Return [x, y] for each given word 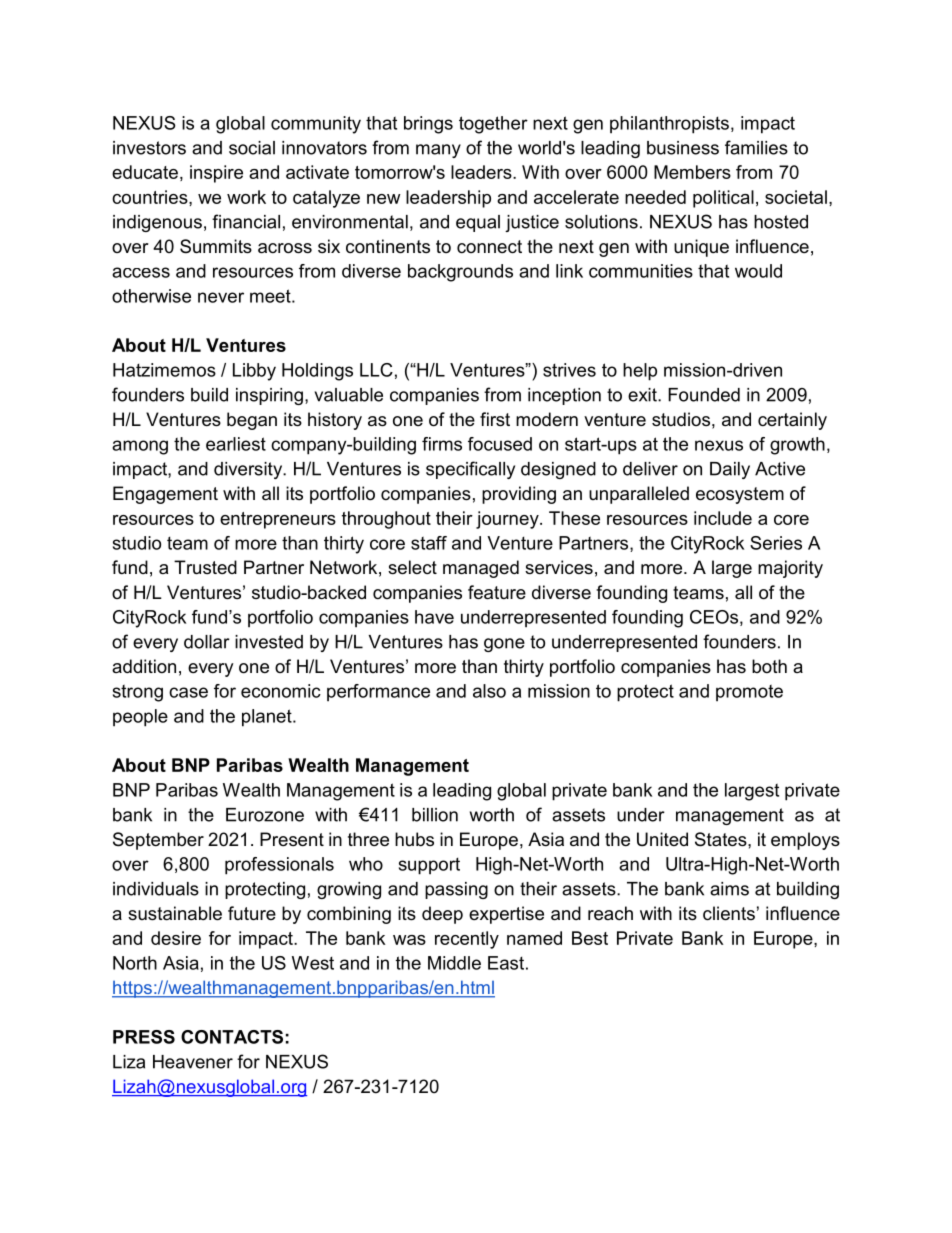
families [756, 147]
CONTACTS [232, 1037]
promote [749, 693]
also [489, 691]
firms [442, 444]
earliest [236, 444]
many [438, 151]
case [188, 692]
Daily [730, 470]
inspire [216, 174]
